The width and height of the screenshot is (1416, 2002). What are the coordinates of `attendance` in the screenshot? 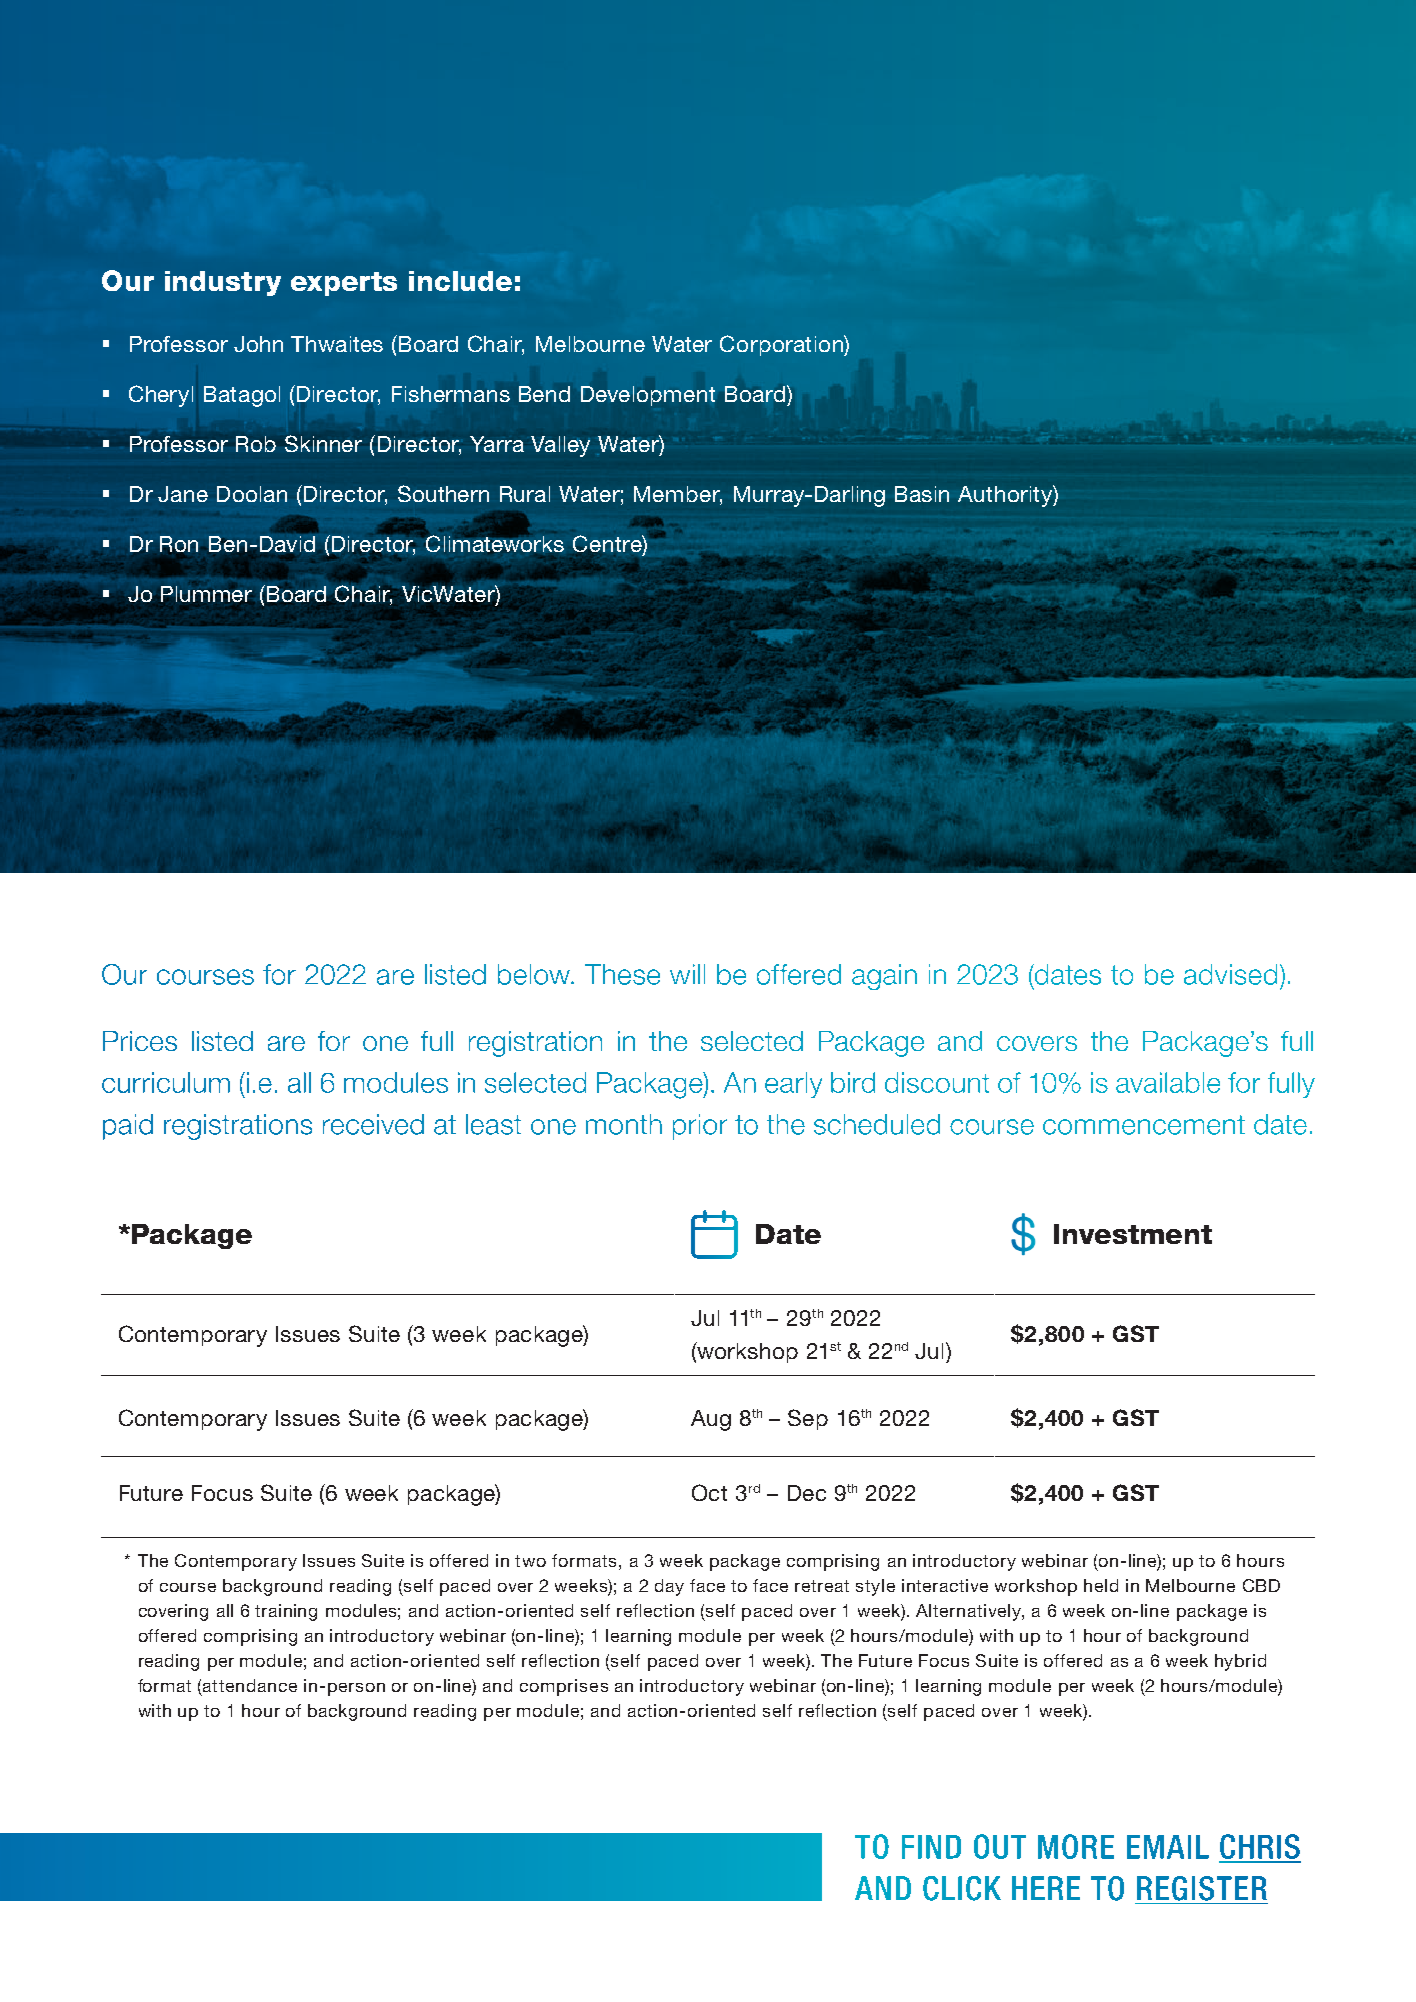 It's located at (250, 1685).
